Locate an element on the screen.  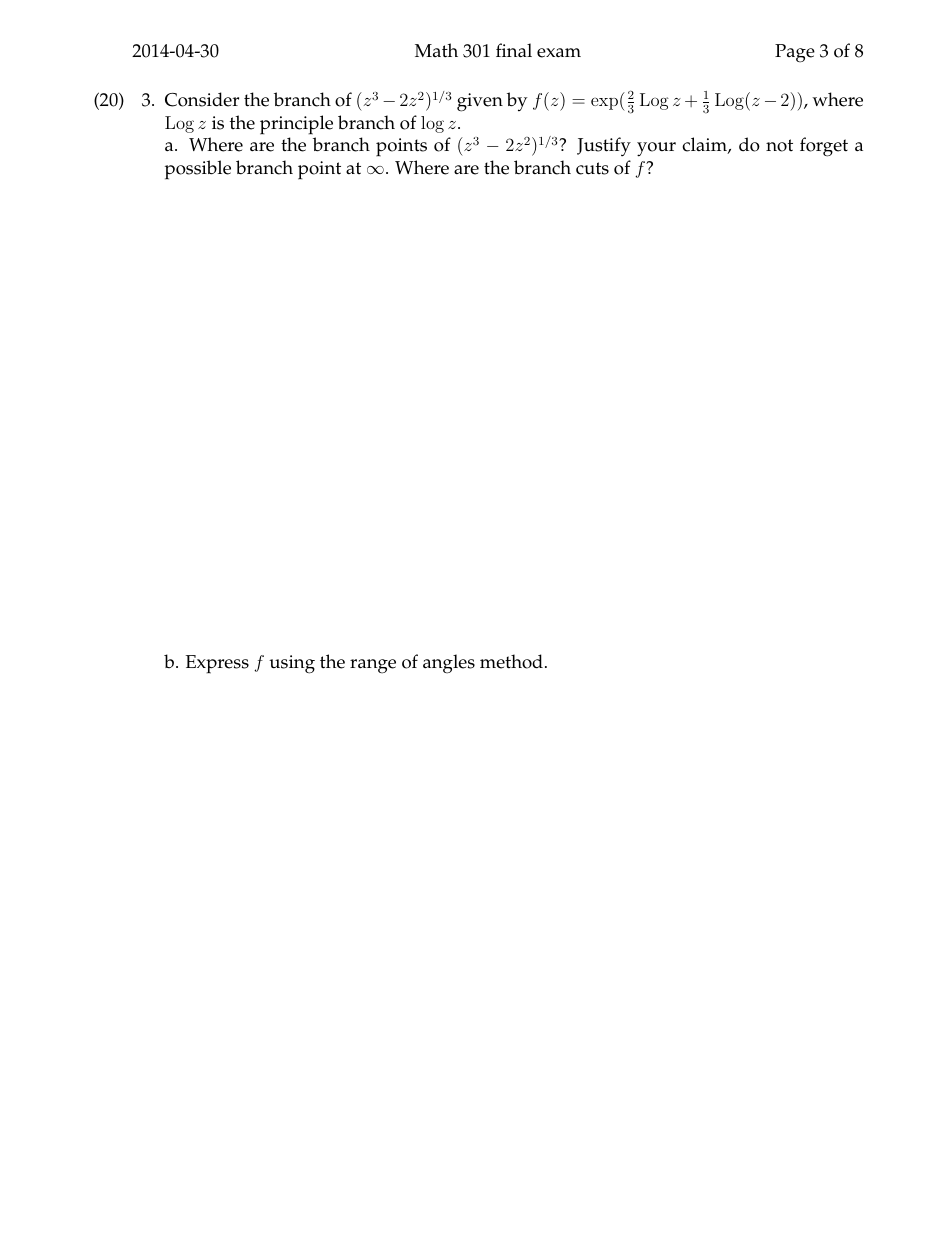
not is located at coordinates (779, 145).
